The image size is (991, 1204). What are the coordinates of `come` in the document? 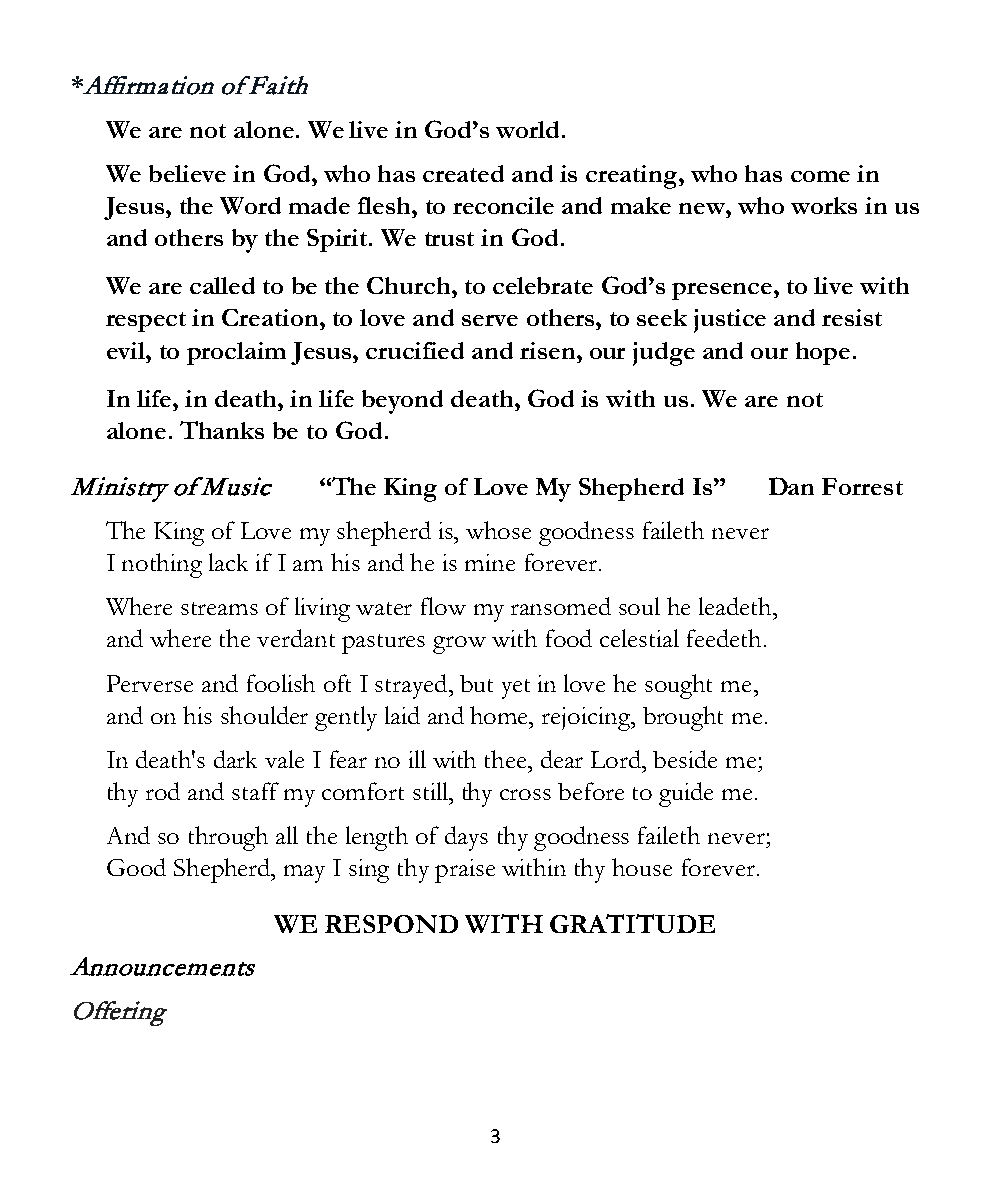 It's located at (820, 176).
